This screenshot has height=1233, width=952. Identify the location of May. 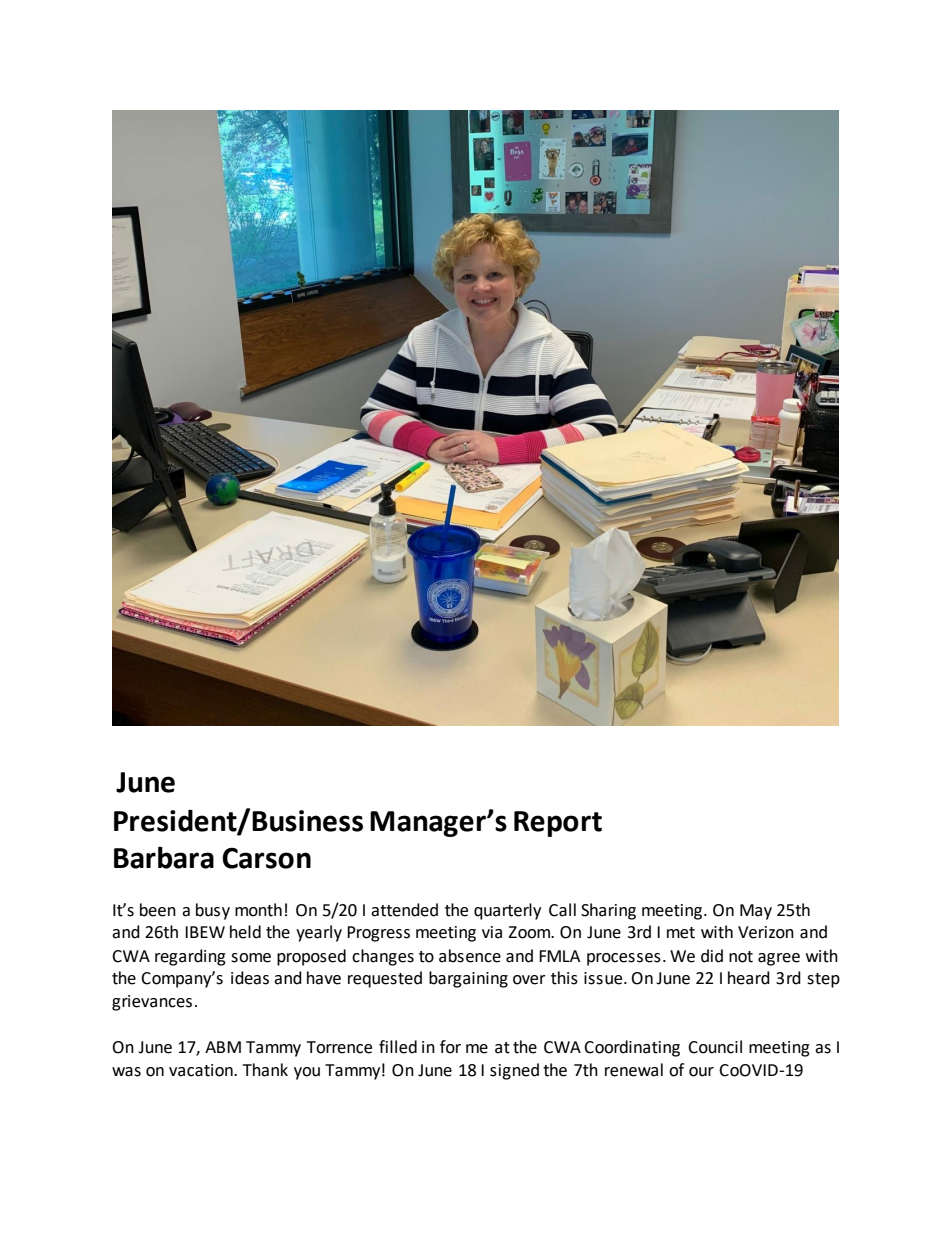
(756, 912).
